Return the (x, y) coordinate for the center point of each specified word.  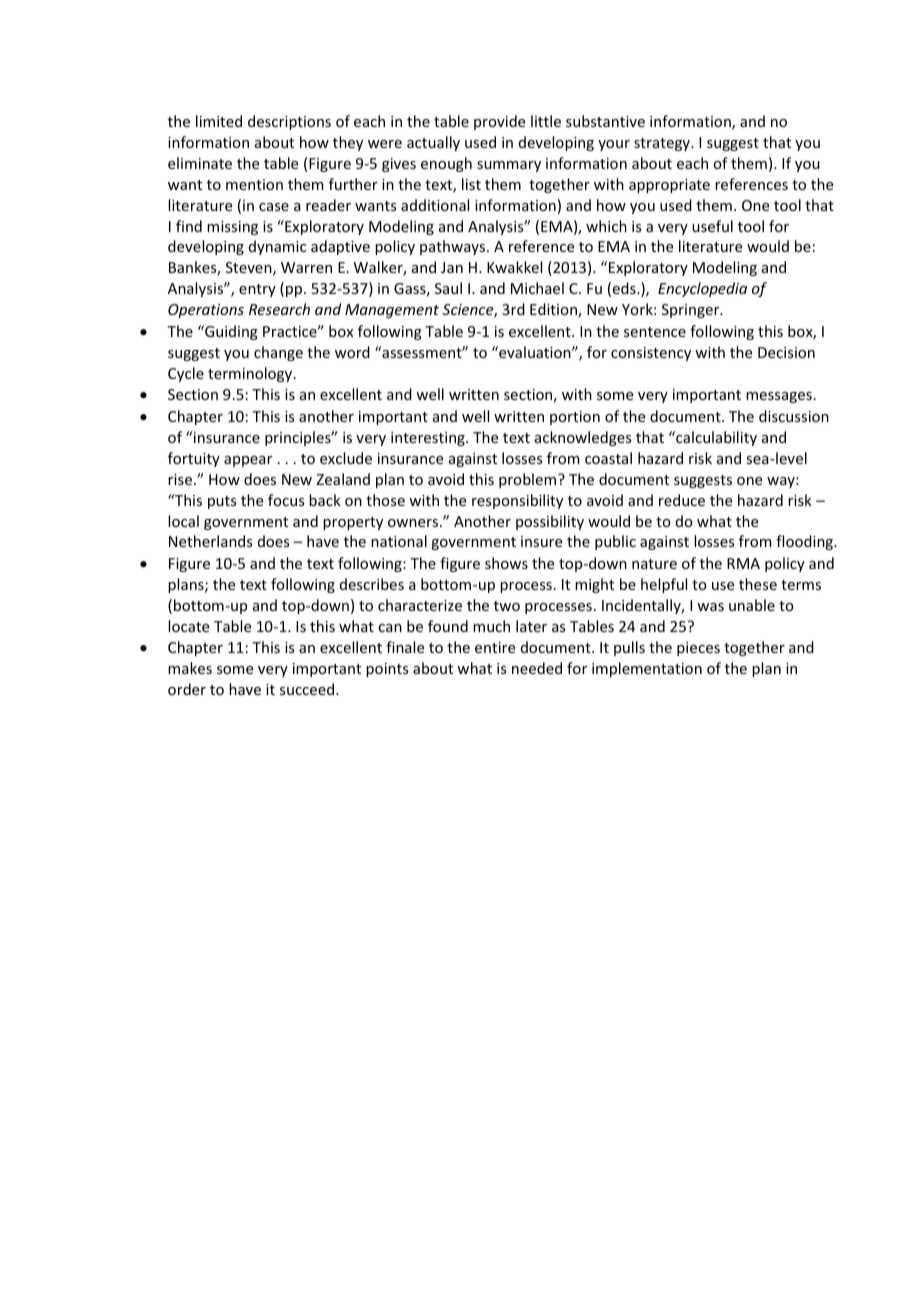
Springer (692, 311)
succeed (308, 689)
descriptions (289, 122)
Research (279, 309)
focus (286, 500)
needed (537, 668)
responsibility (517, 501)
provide (499, 122)
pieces (698, 649)
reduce (682, 500)
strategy (663, 144)
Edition (554, 310)
